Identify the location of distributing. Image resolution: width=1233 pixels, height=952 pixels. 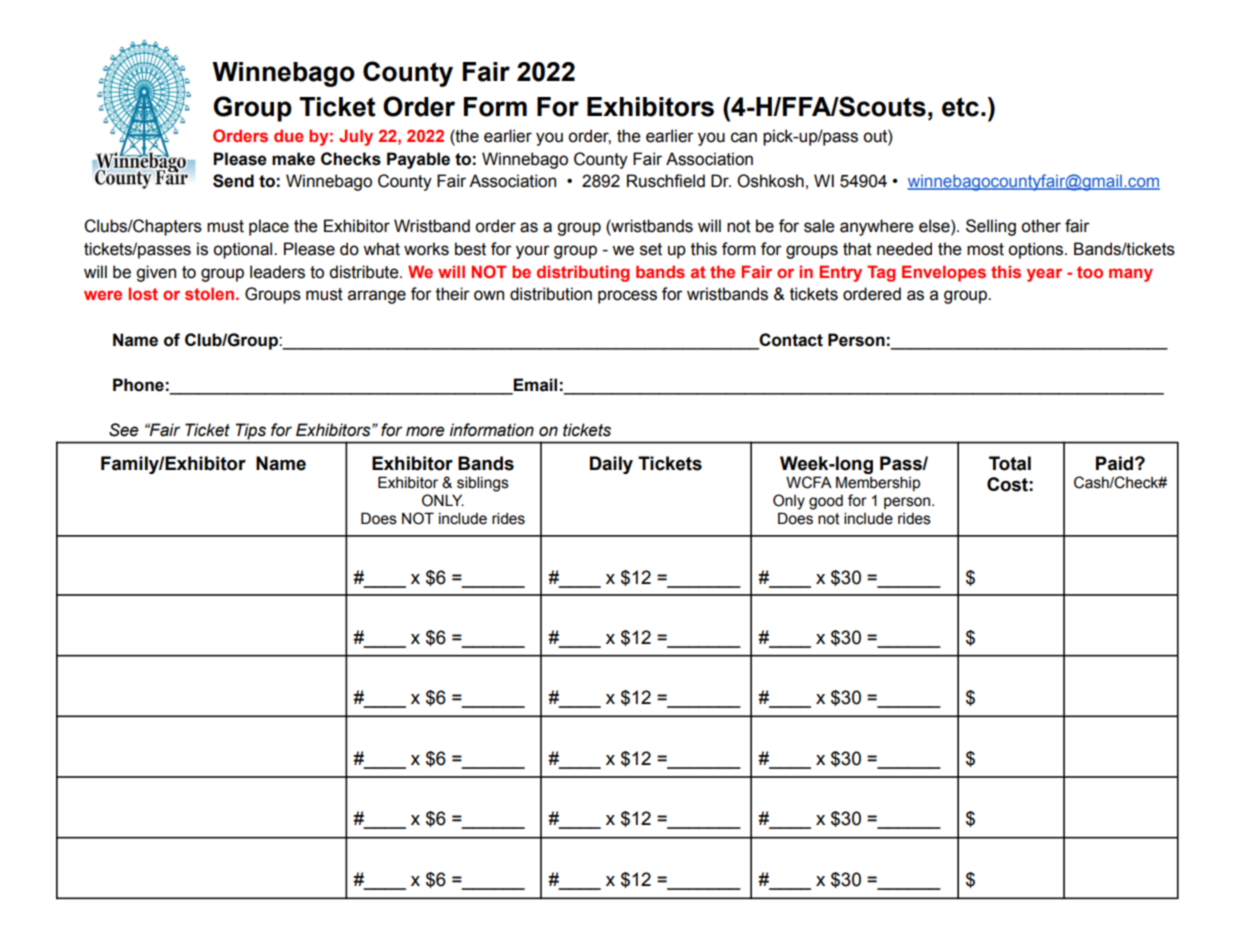
(583, 273).
